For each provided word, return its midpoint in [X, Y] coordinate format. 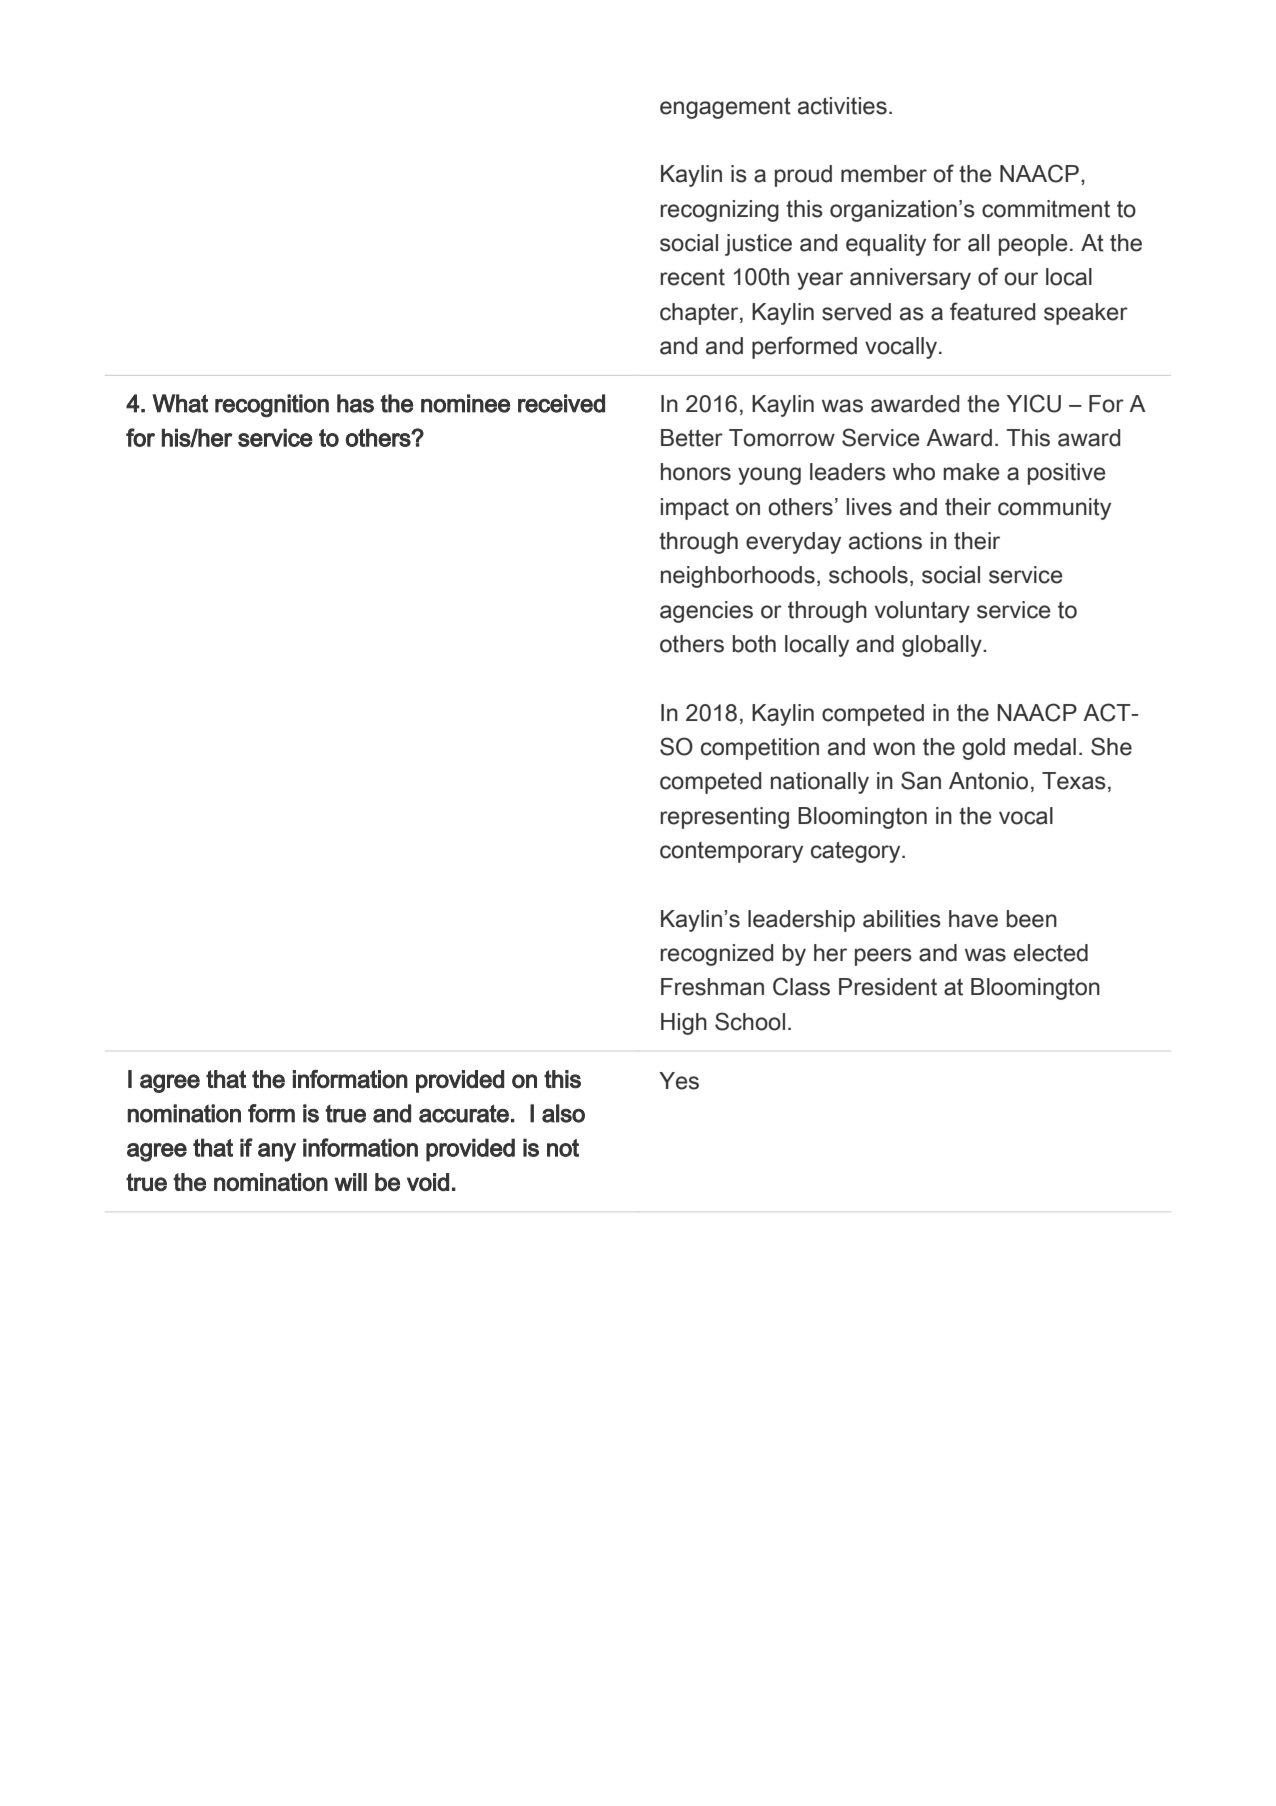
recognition [272, 406]
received [561, 403]
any [277, 1152]
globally [943, 646]
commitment [1046, 209]
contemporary [731, 852]
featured [992, 311]
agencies [706, 612]
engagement [725, 108]
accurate [464, 1113]
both [754, 644]
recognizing [719, 211]
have [973, 919]
